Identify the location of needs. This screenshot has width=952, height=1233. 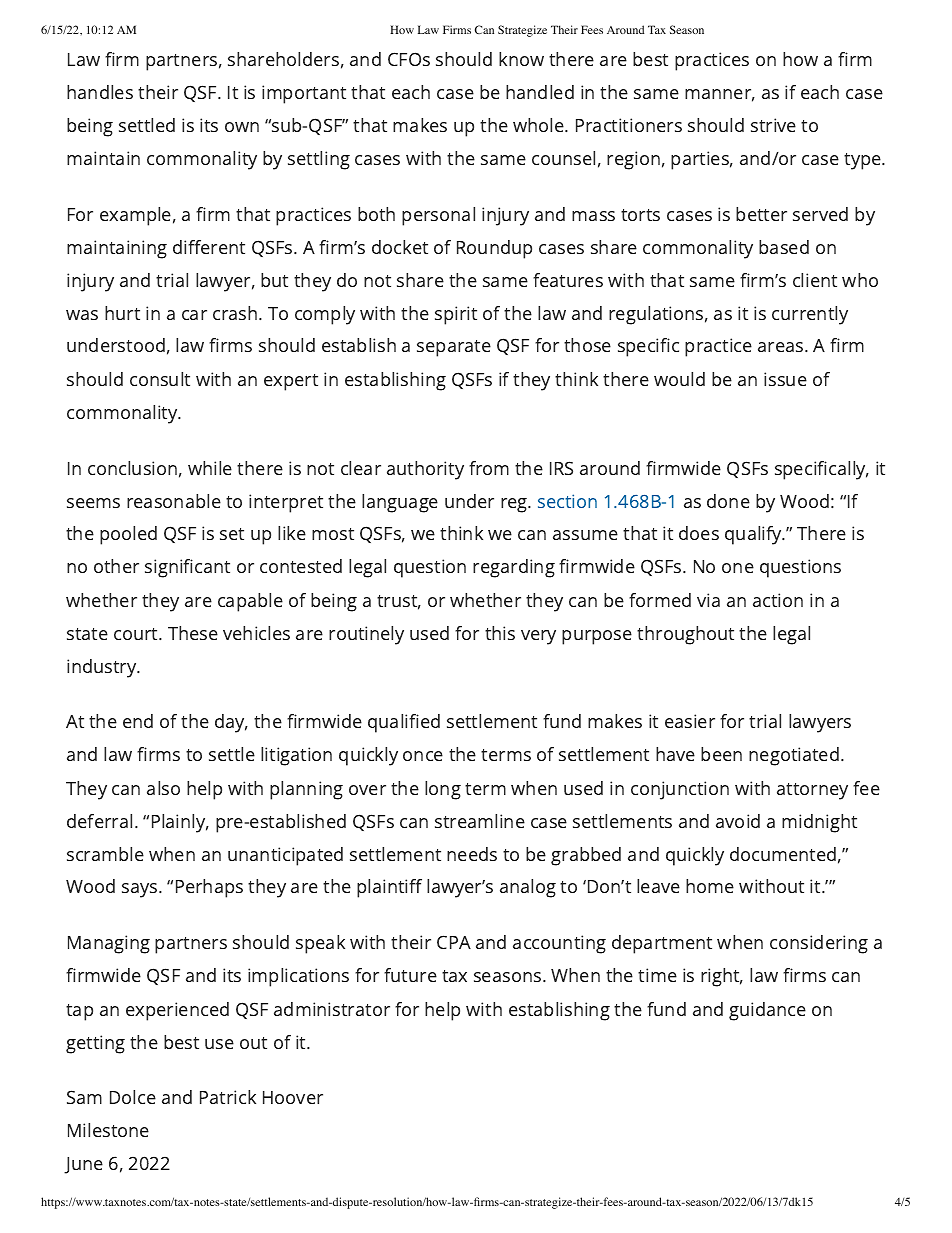
(472, 854).
